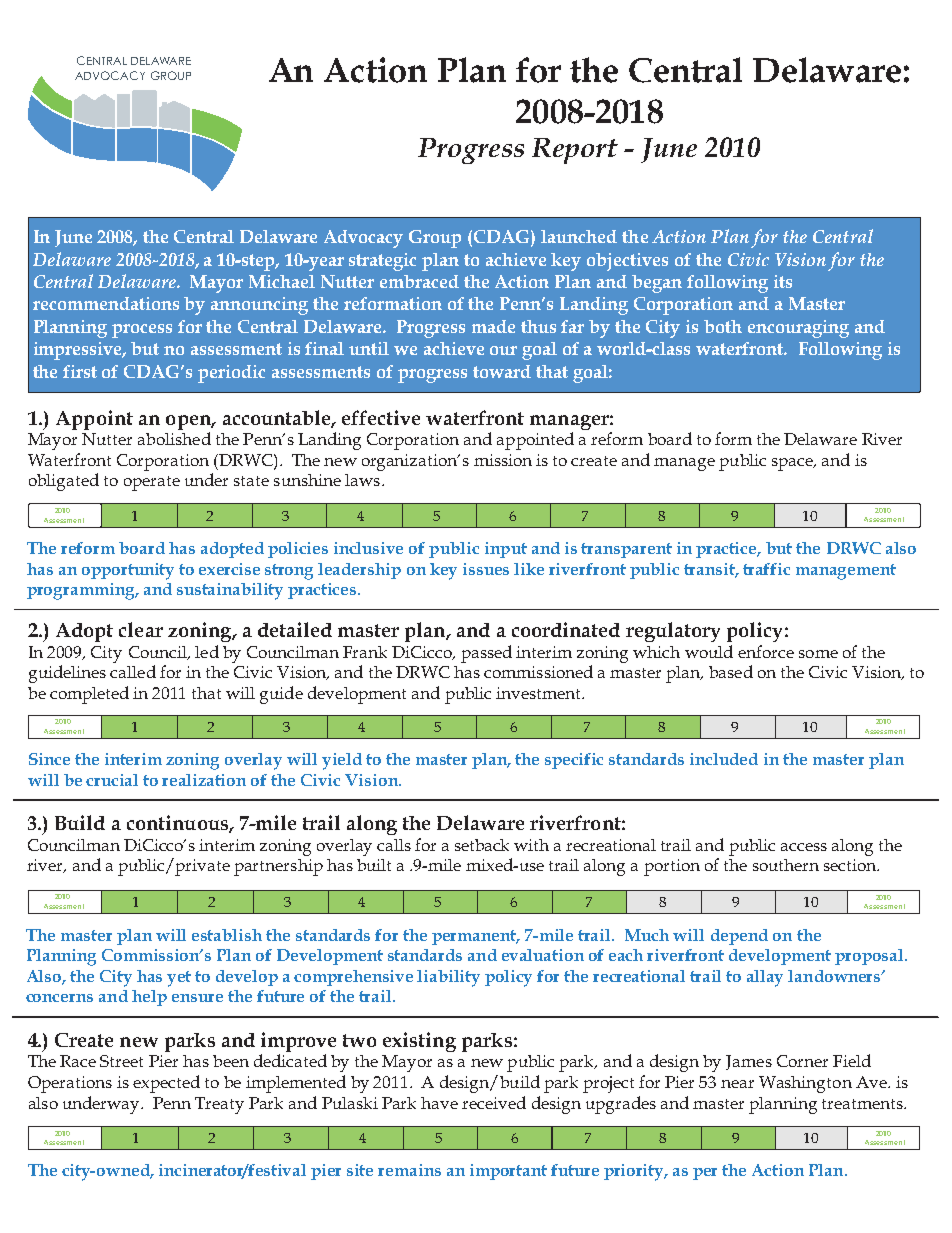  I want to click on its, so click(783, 281).
